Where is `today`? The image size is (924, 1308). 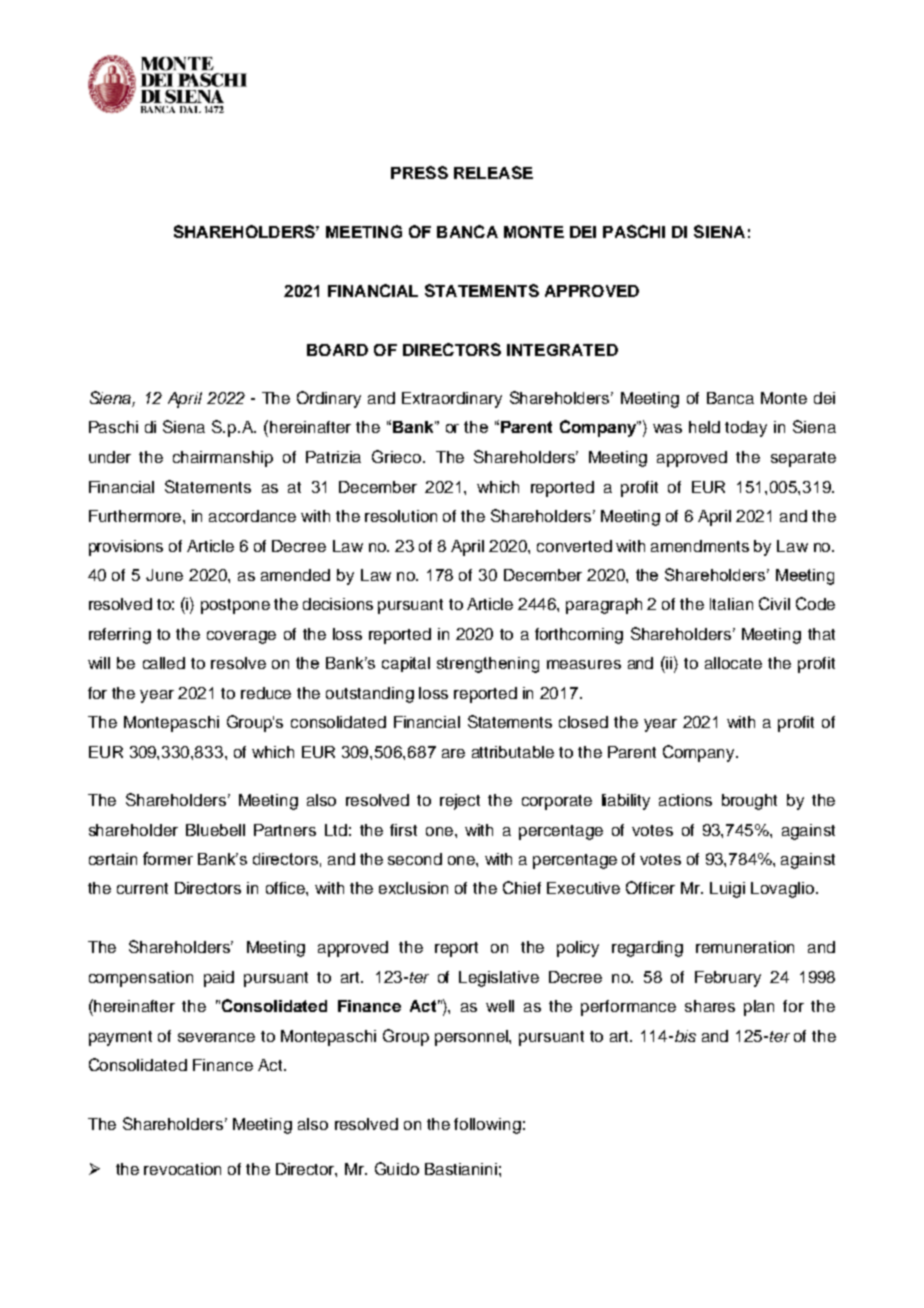 today is located at coordinates (746, 429).
